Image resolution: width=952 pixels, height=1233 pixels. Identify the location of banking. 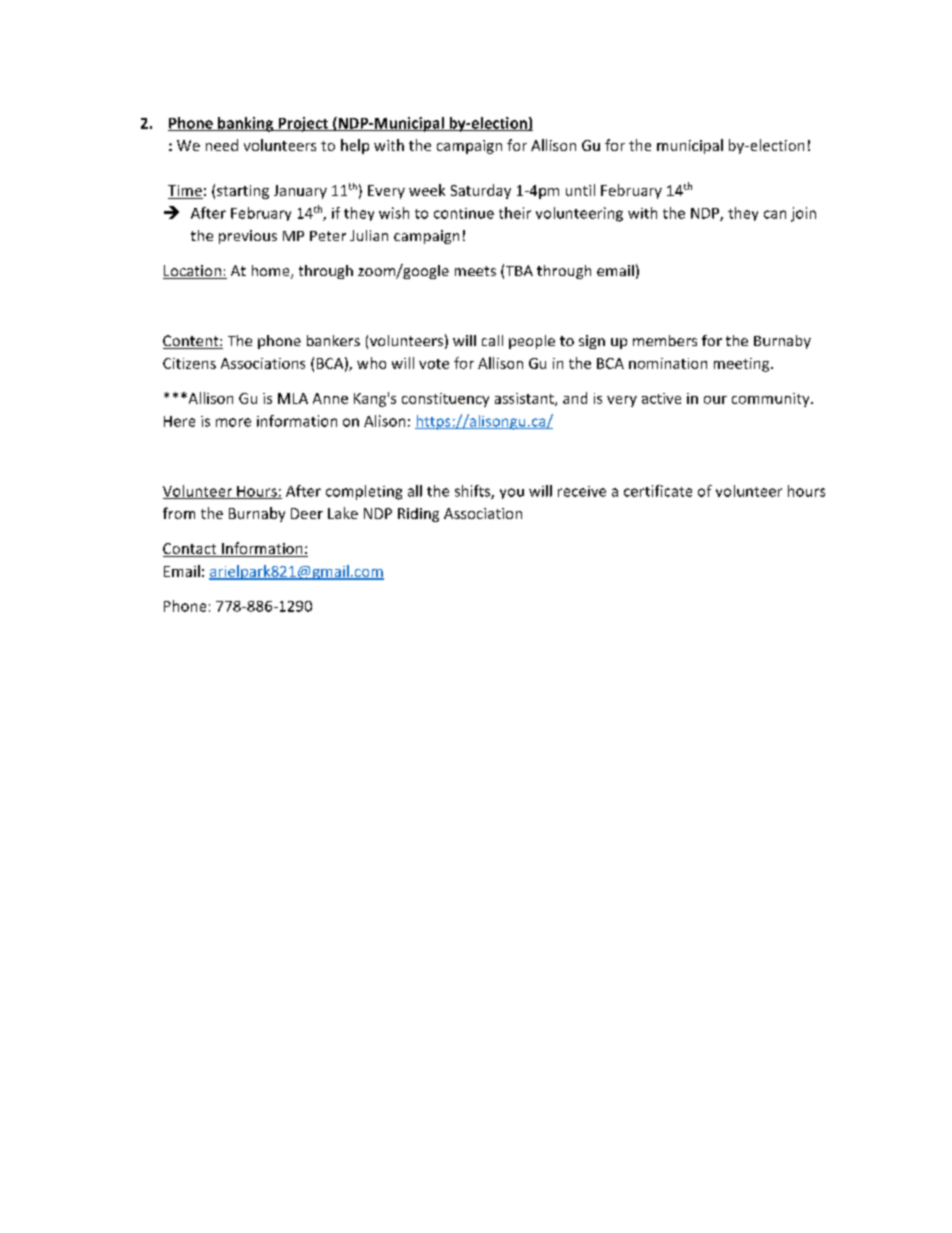
(246, 124).
